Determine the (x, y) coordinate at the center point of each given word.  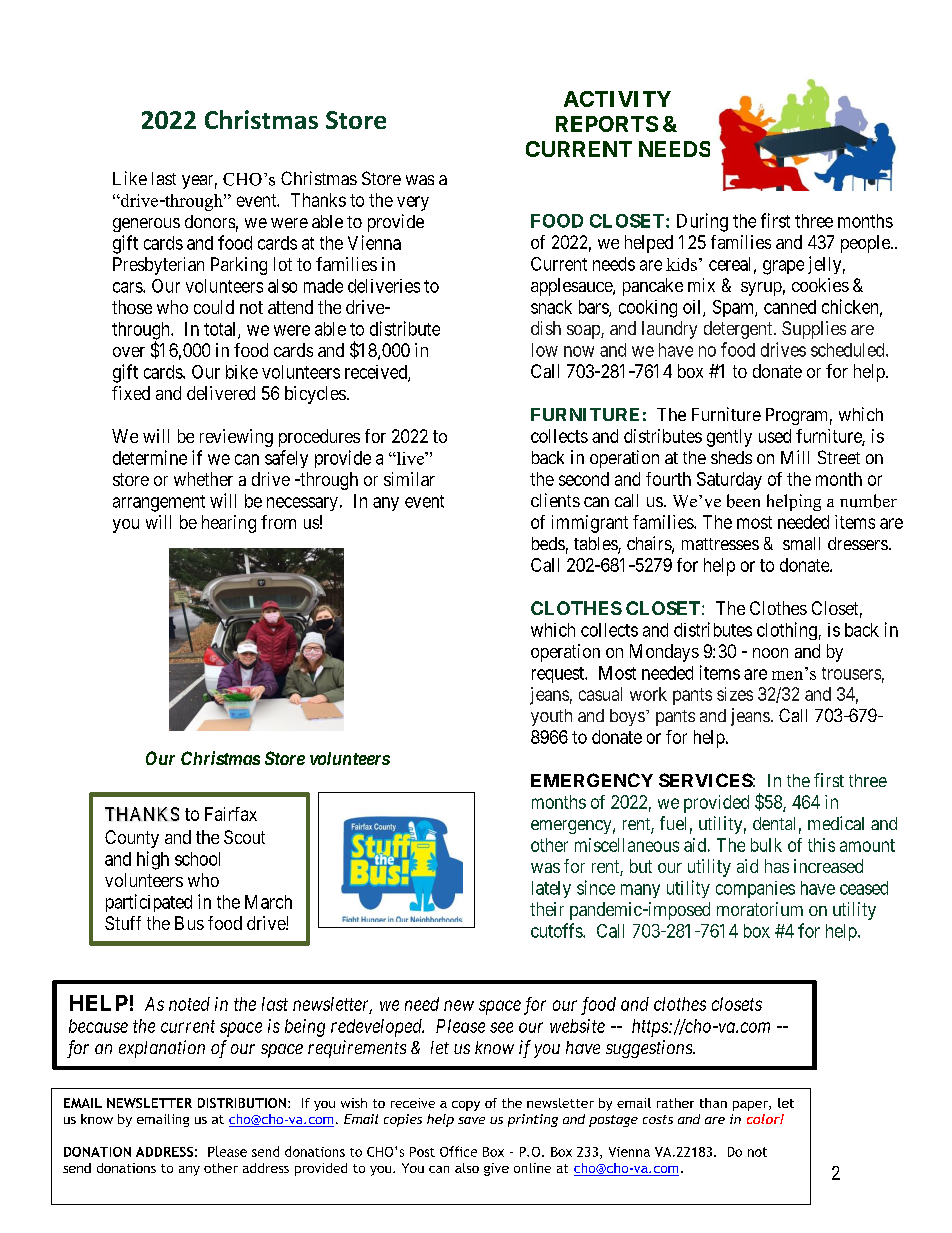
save (471, 1120)
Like (130, 178)
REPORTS (607, 124)
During (702, 222)
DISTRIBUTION (242, 1103)
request (559, 675)
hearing (229, 524)
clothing (787, 631)
